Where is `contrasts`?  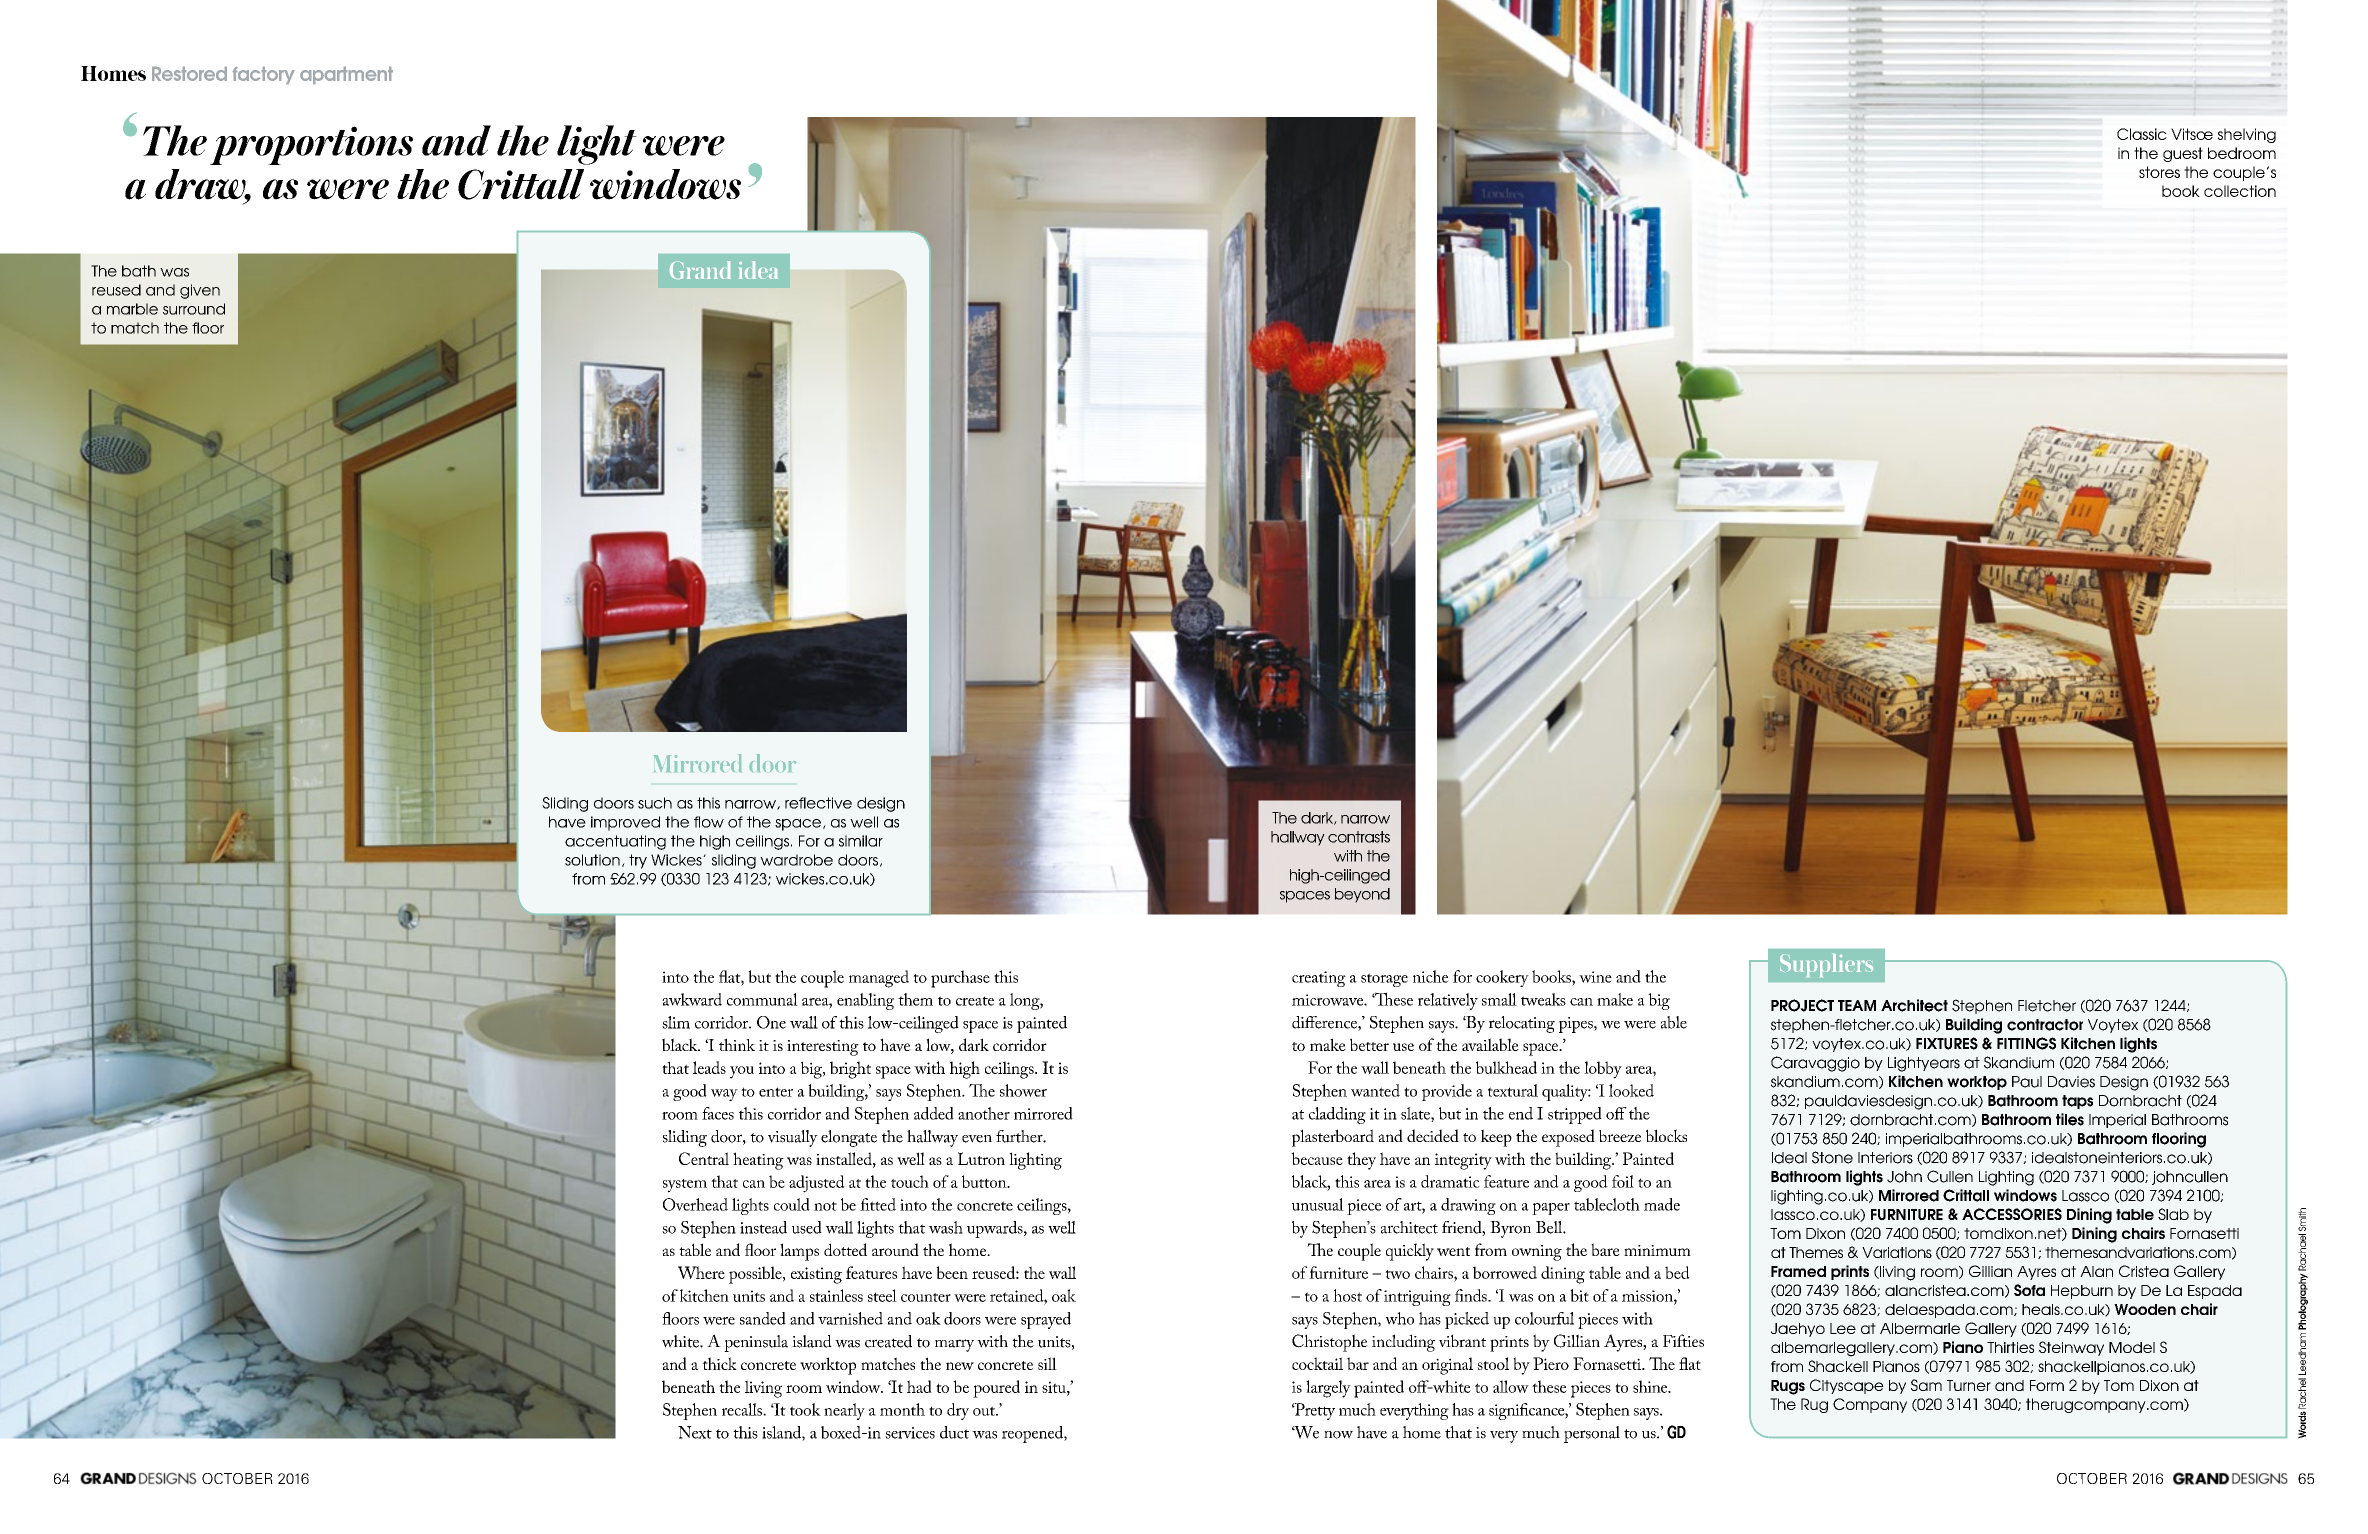
contrasts is located at coordinates (1359, 837).
